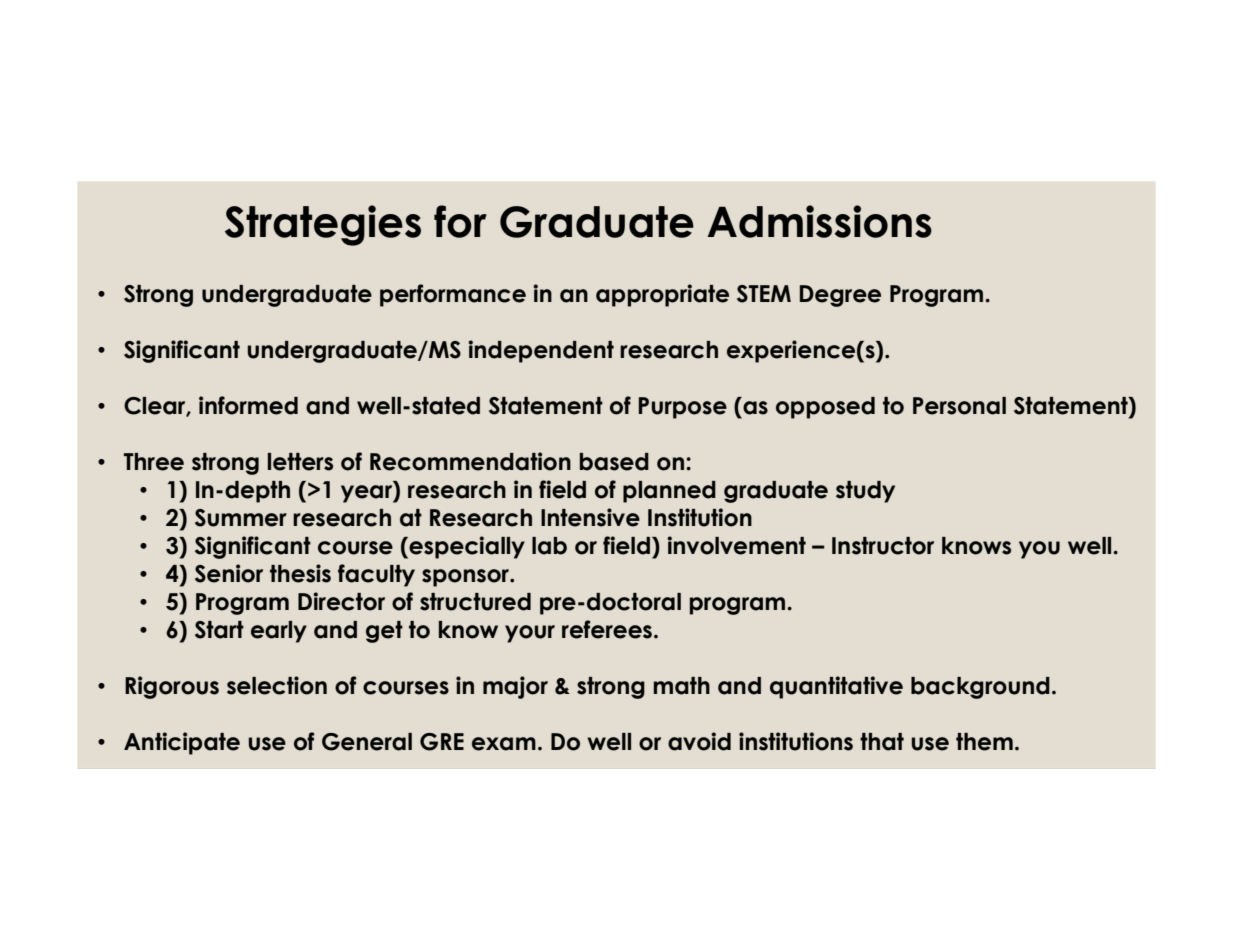 This image has height=952, width=1233. Describe the element at coordinates (865, 492) in the image. I see `study` at that location.
